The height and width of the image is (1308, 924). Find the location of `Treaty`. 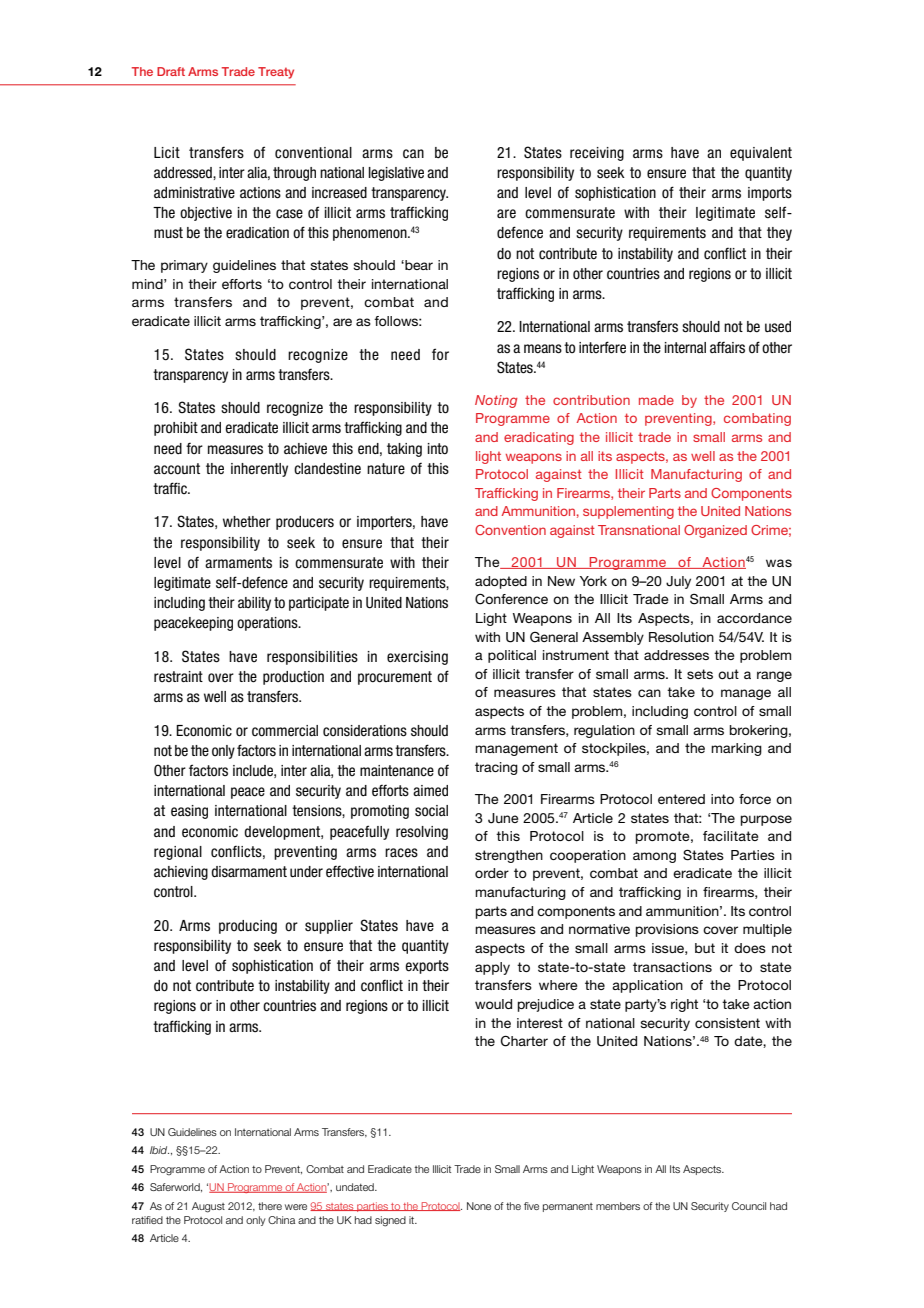

Treaty is located at coordinates (276, 73).
